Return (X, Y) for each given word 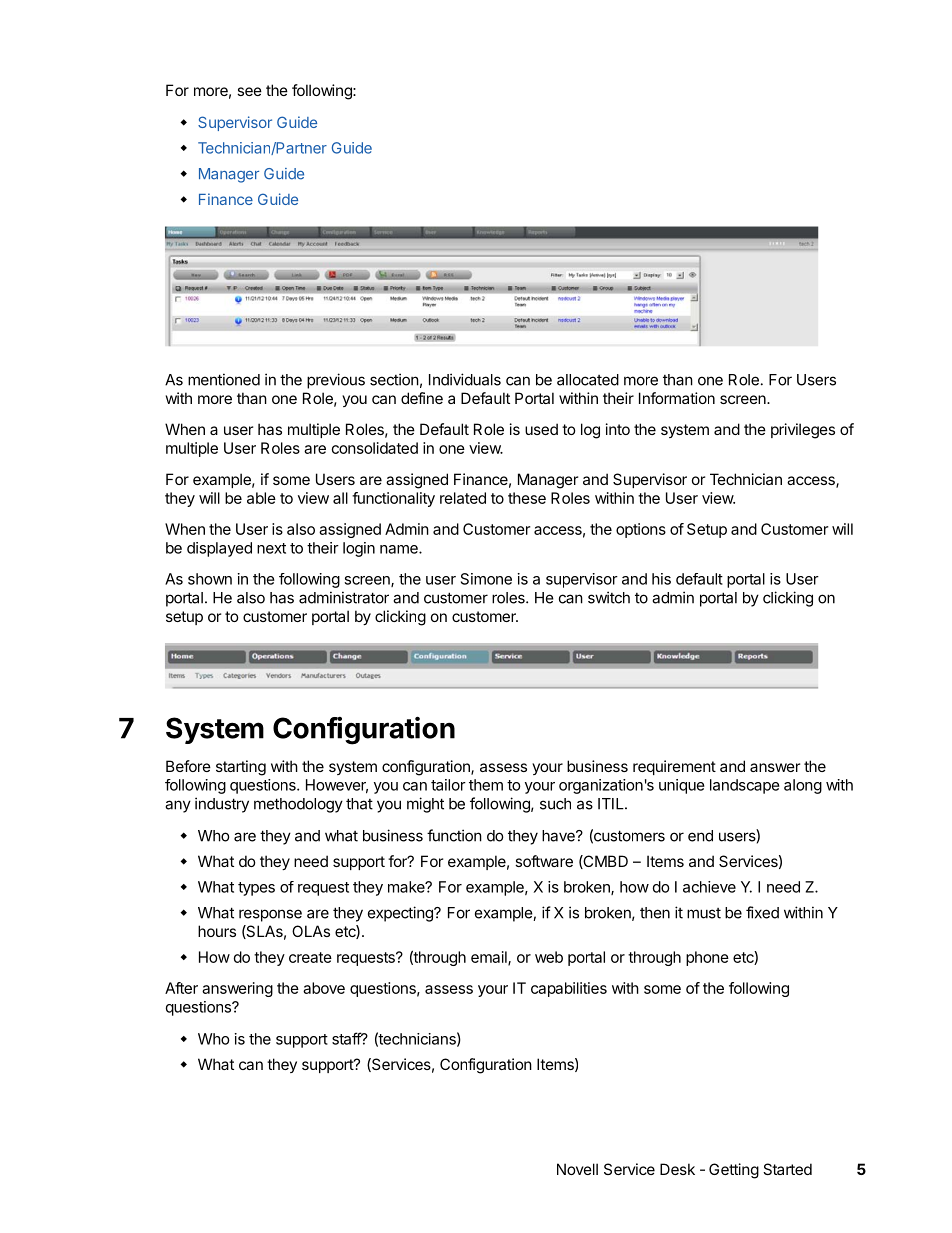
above (324, 988)
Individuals (465, 379)
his (661, 579)
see (249, 91)
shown (210, 579)
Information (677, 398)
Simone (486, 579)
